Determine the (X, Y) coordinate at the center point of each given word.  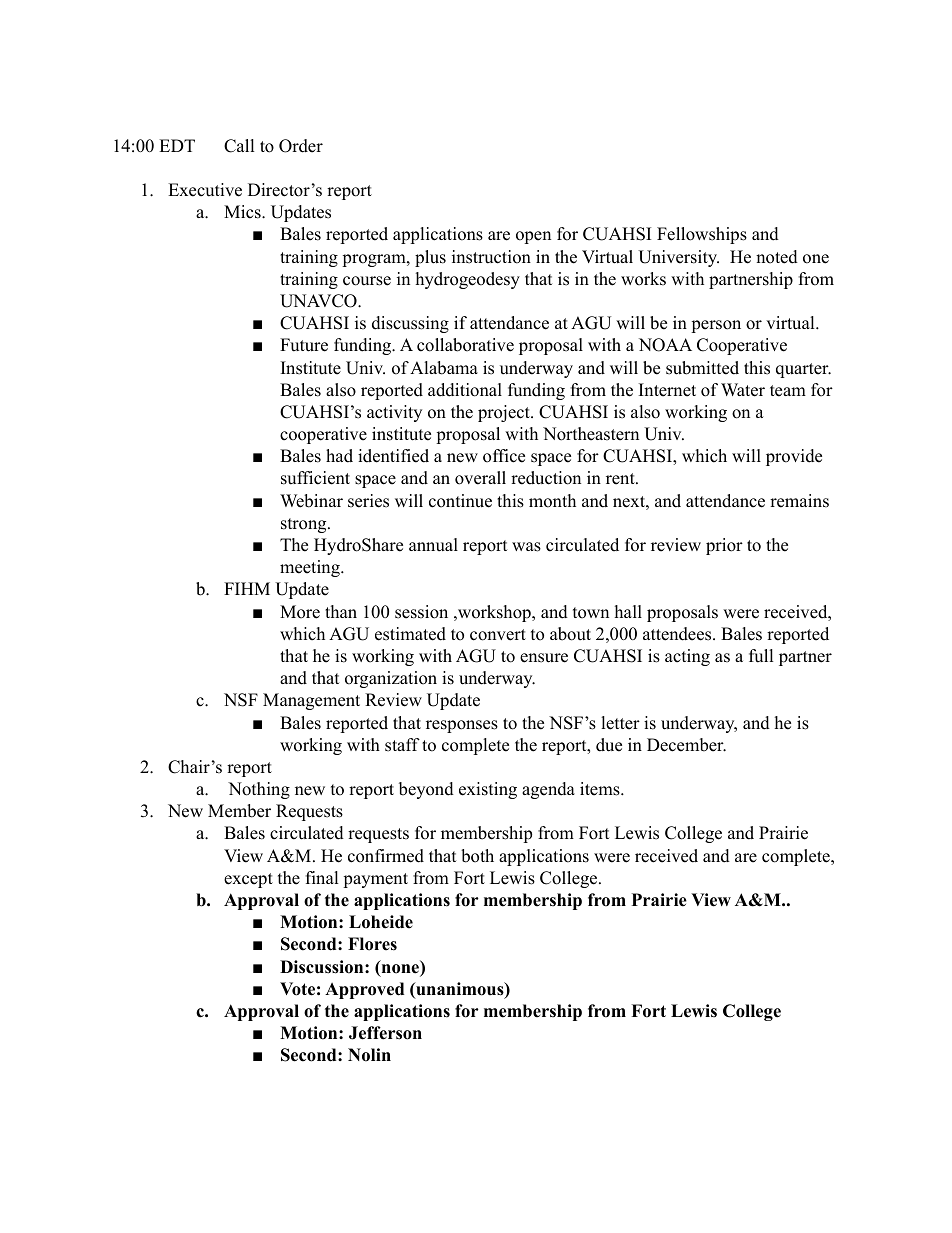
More (300, 612)
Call (239, 146)
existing (488, 790)
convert (498, 635)
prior (724, 546)
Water (743, 390)
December (686, 745)
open (533, 237)
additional (465, 390)
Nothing (259, 790)
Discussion (323, 967)
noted (777, 257)
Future (304, 345)
